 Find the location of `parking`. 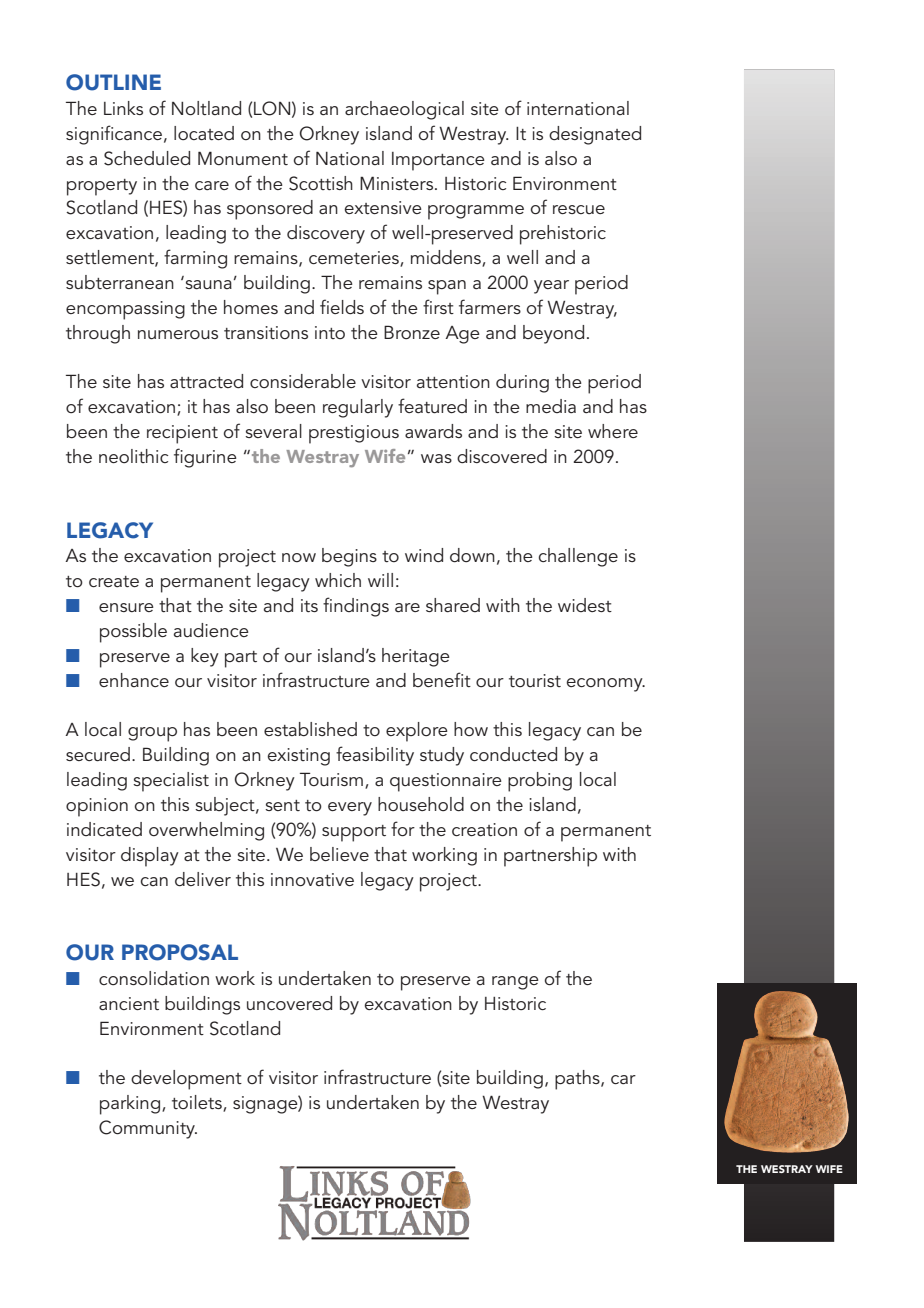

parking is located at coordinates (130, 1105).
